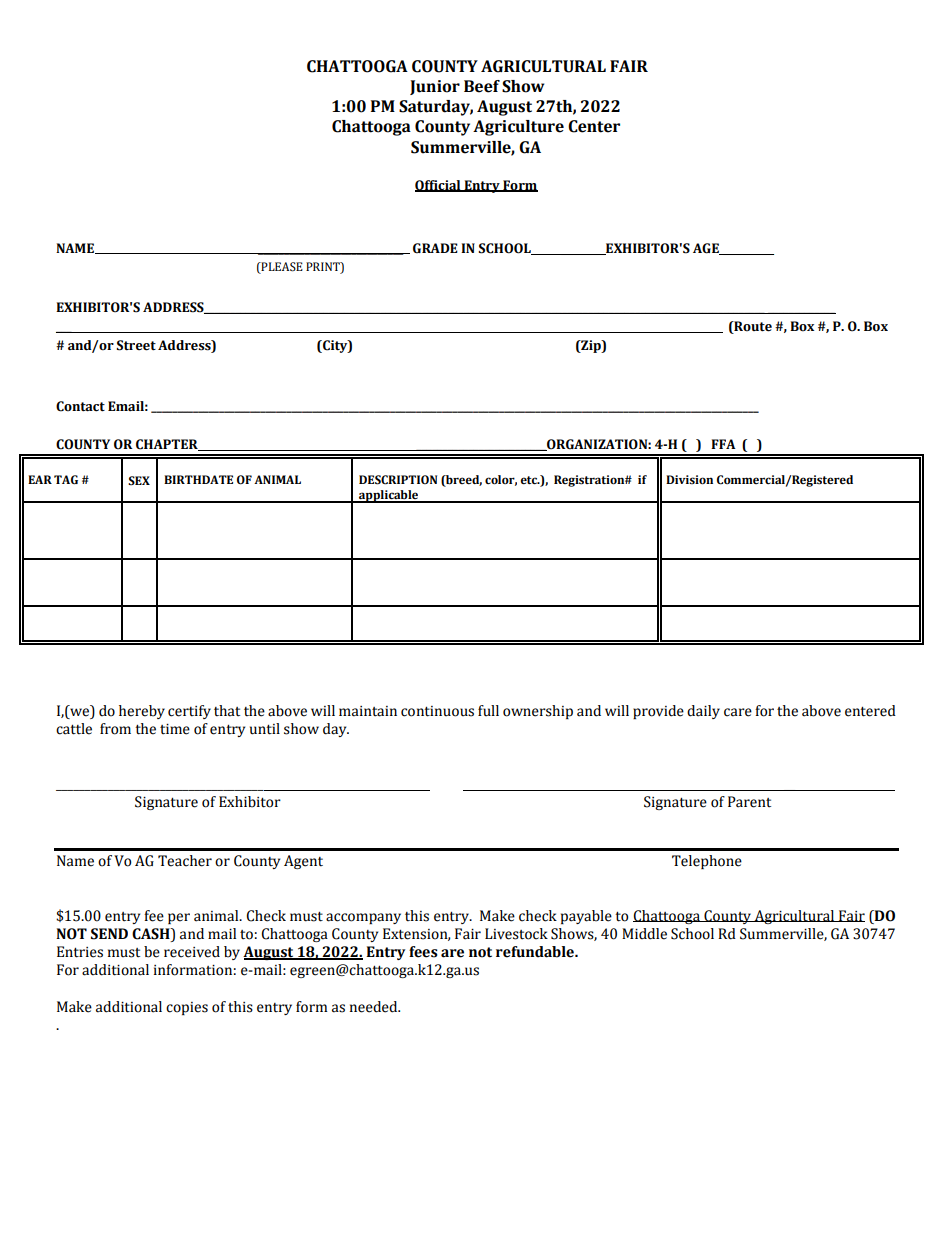 This screenshot has width=952, height=1233. What do you see at coordinates (139, 481) in the screenshot?
I see `SEX` at bounding box center [139, 481].
